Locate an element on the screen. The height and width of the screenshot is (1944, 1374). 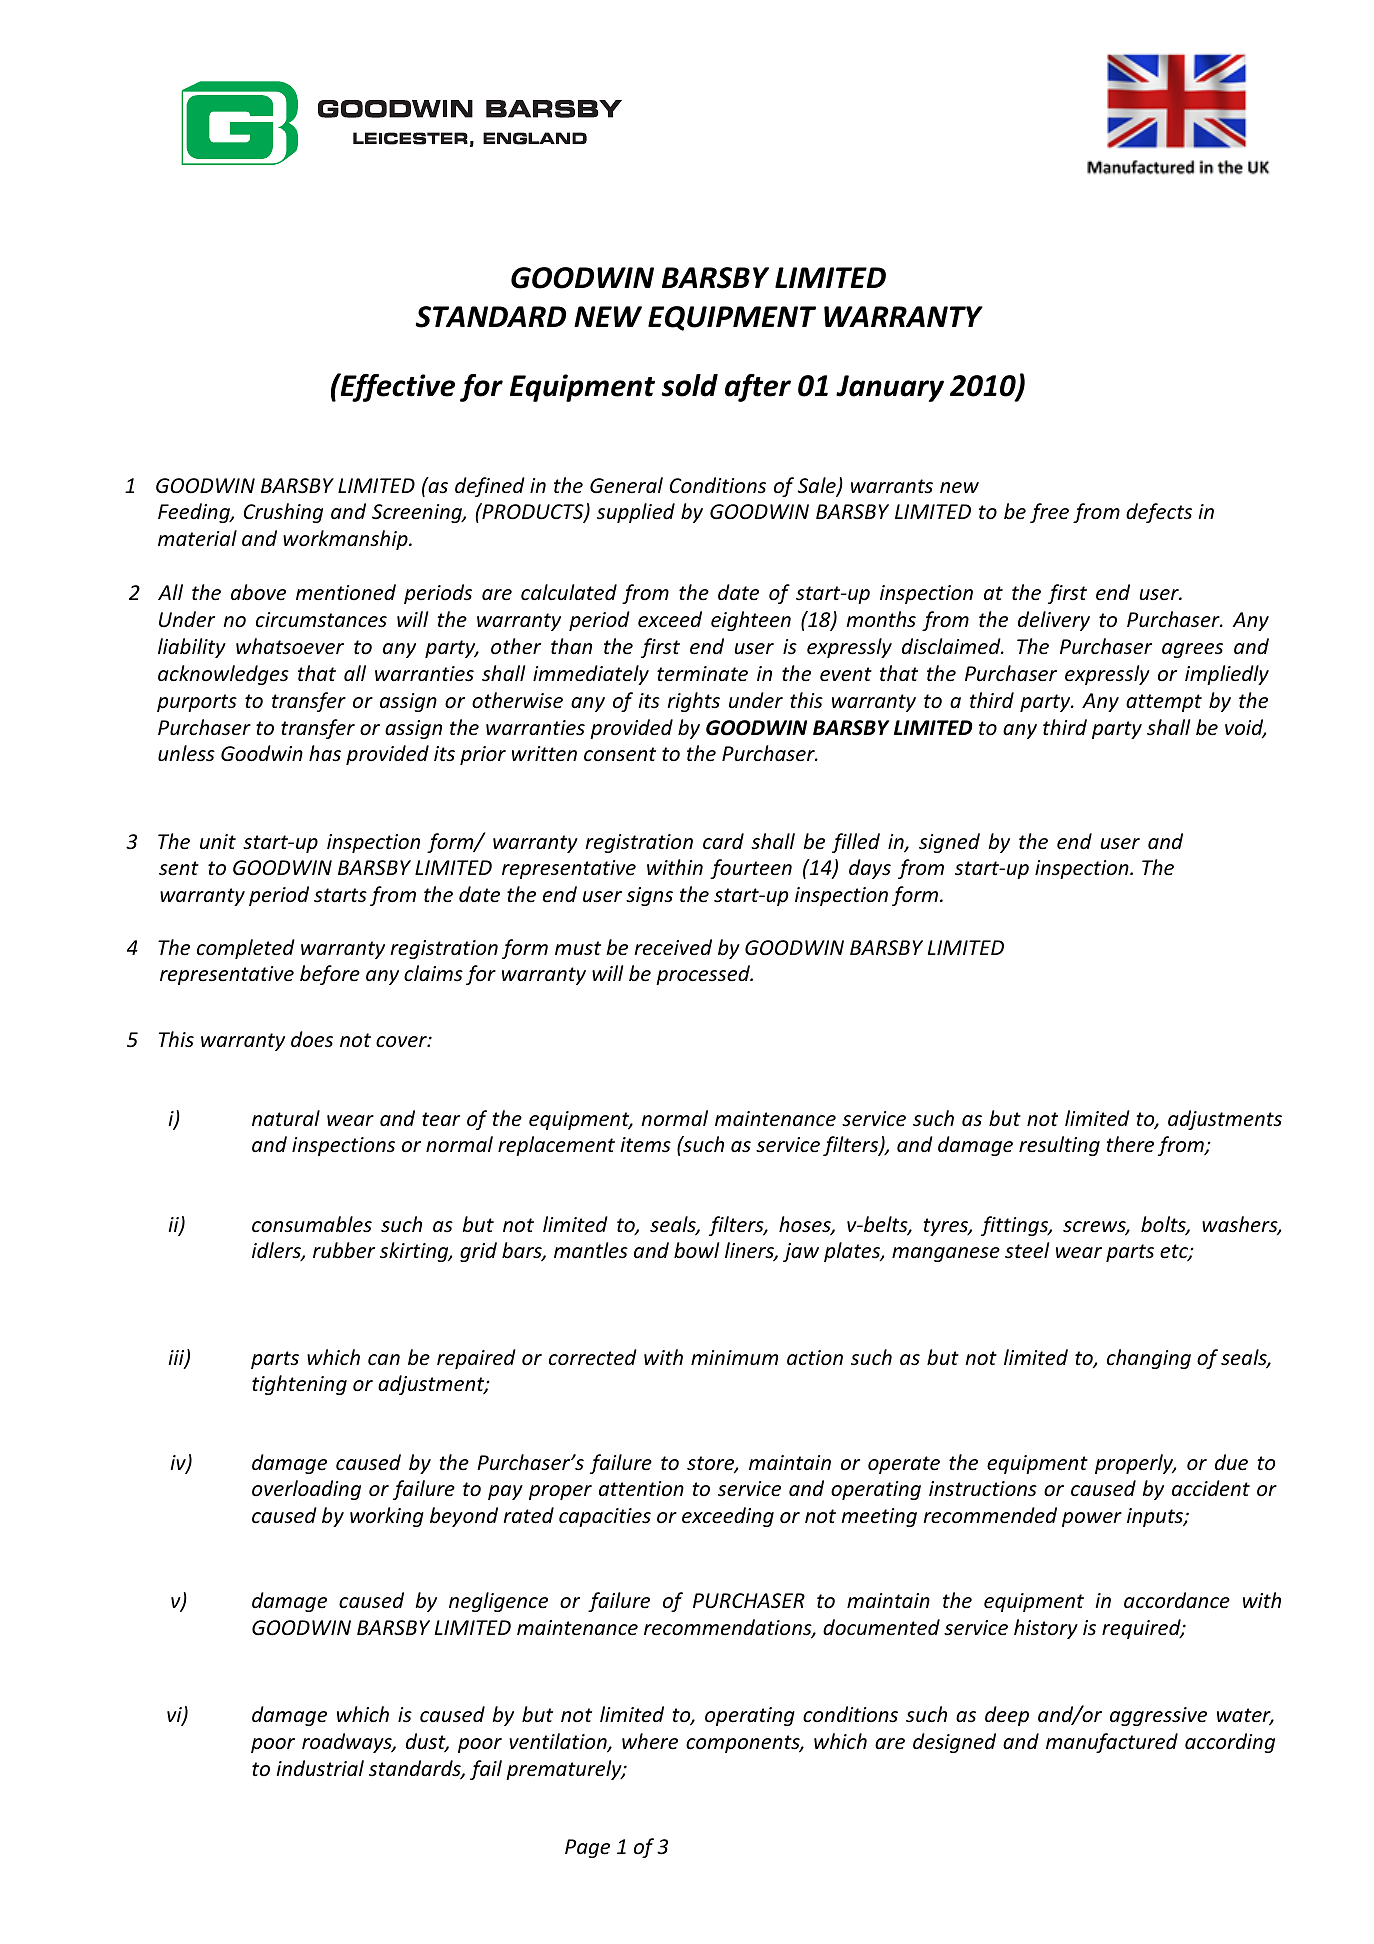
where is located at coordinates (650, 1741).
